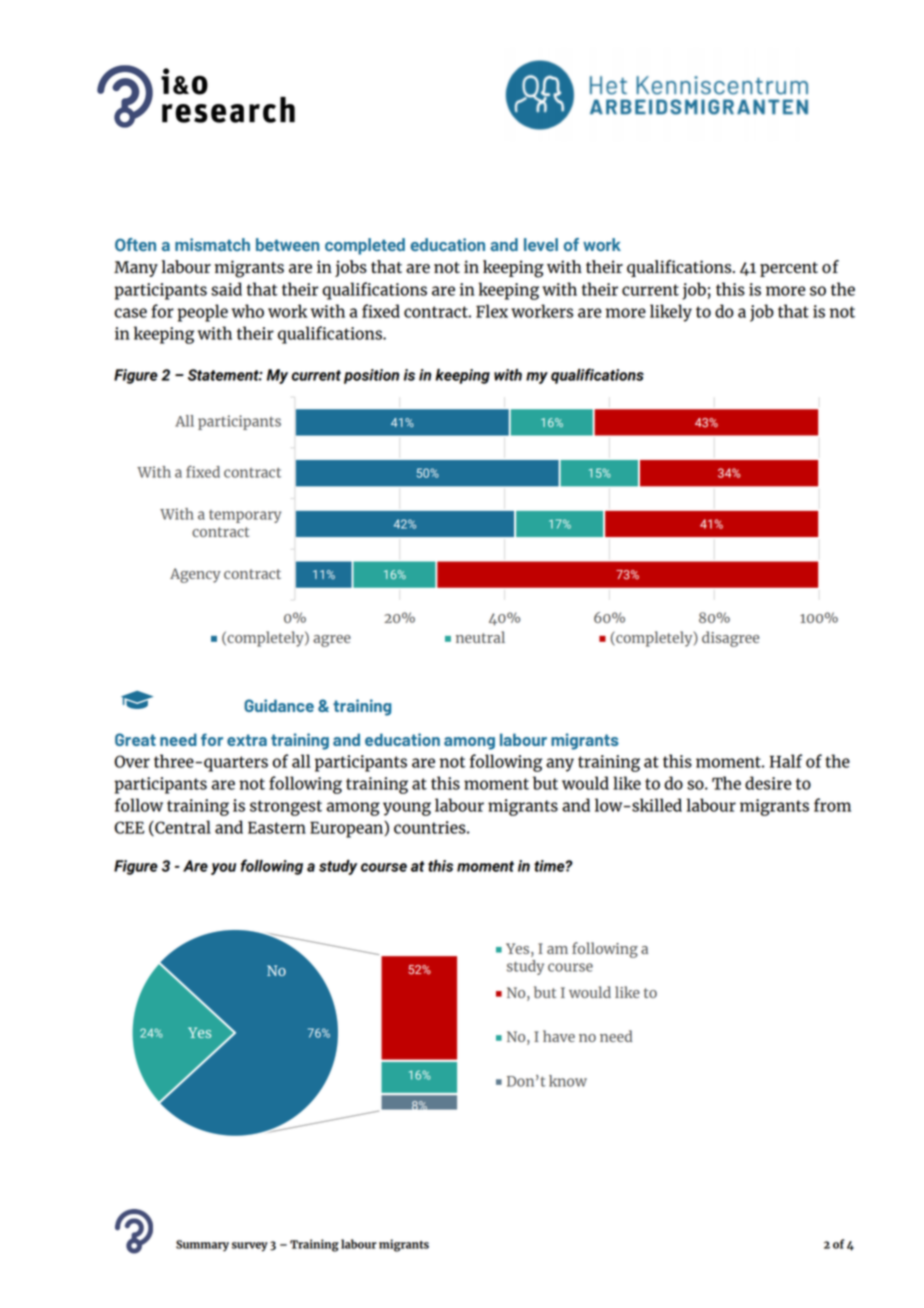  What do you see at coordinates (492, 311) in the image?
I see `Flex` at bounding box center [492, 311].
